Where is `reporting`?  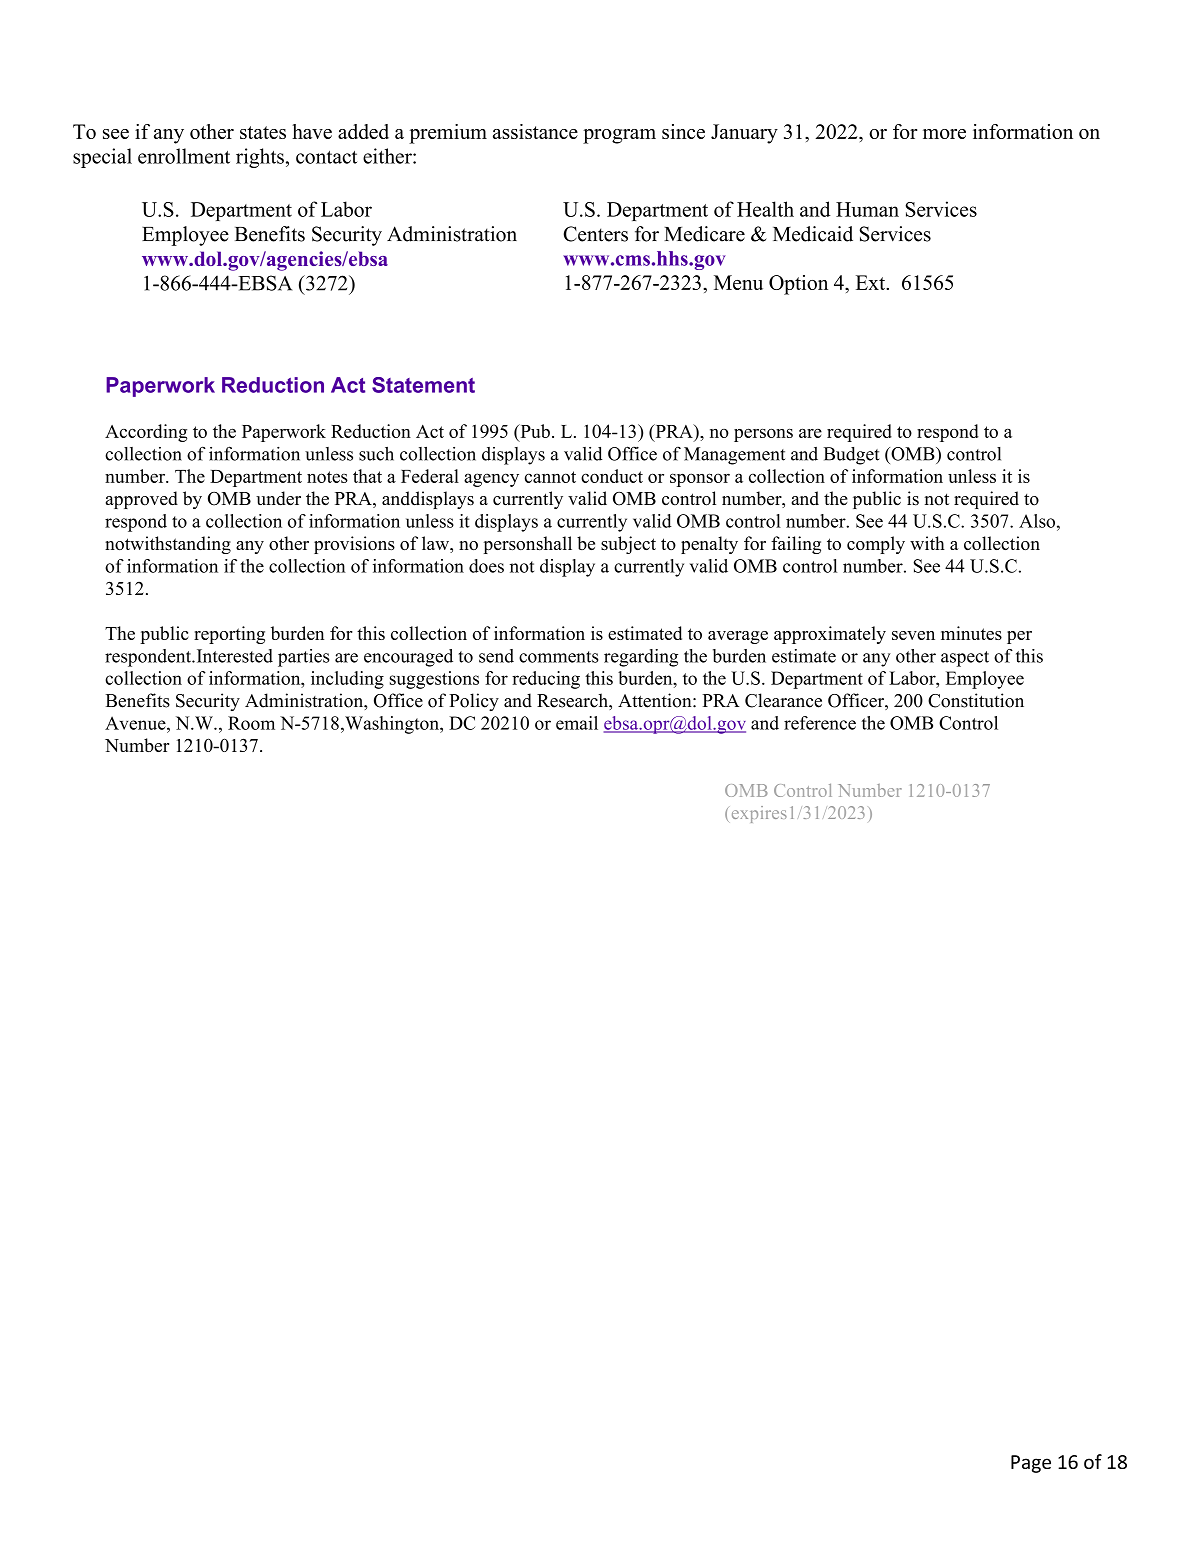 reporting is located at coordinates (229, 635).
